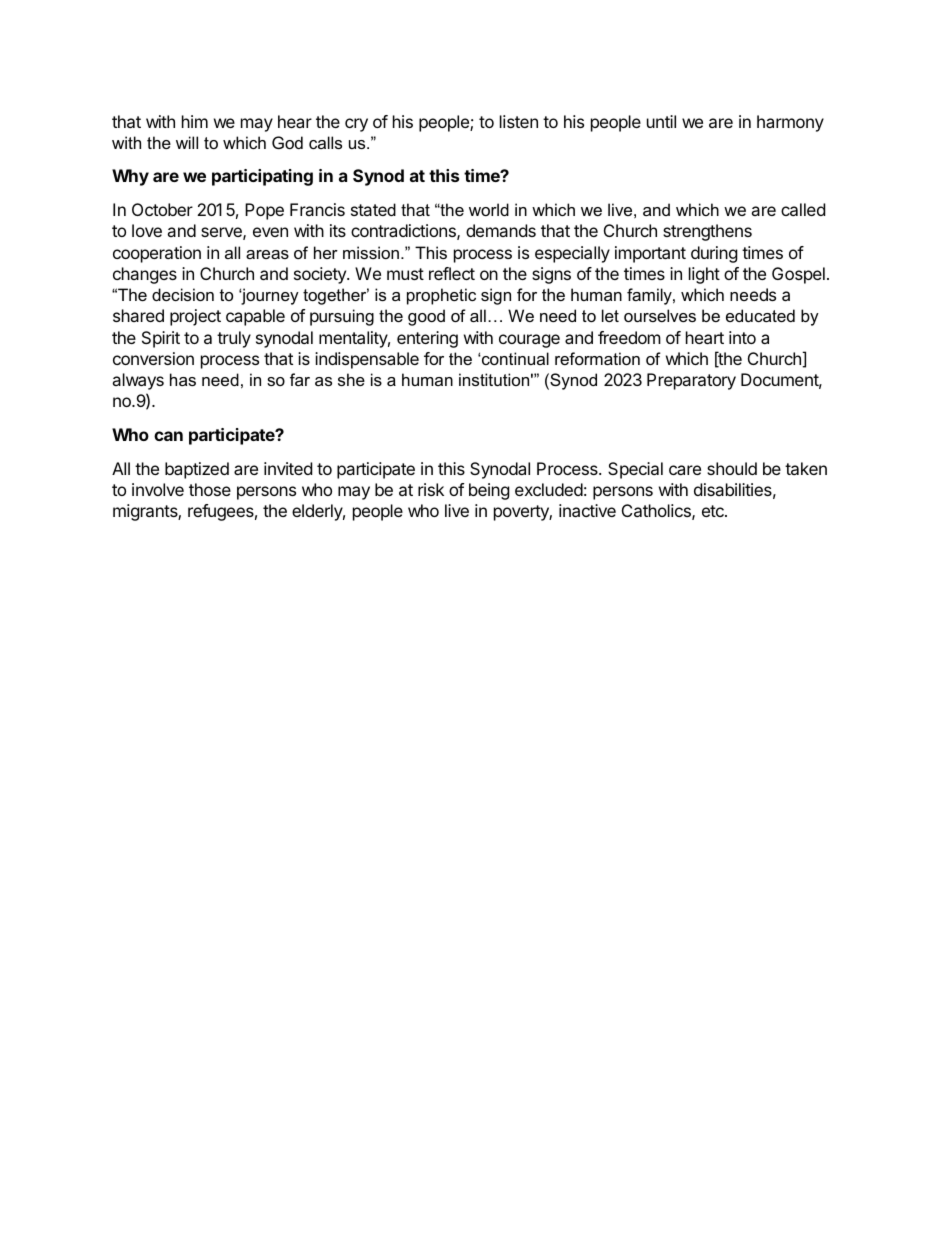 The image size is (952, 1233). I want to click on even, so click(270, 232).
